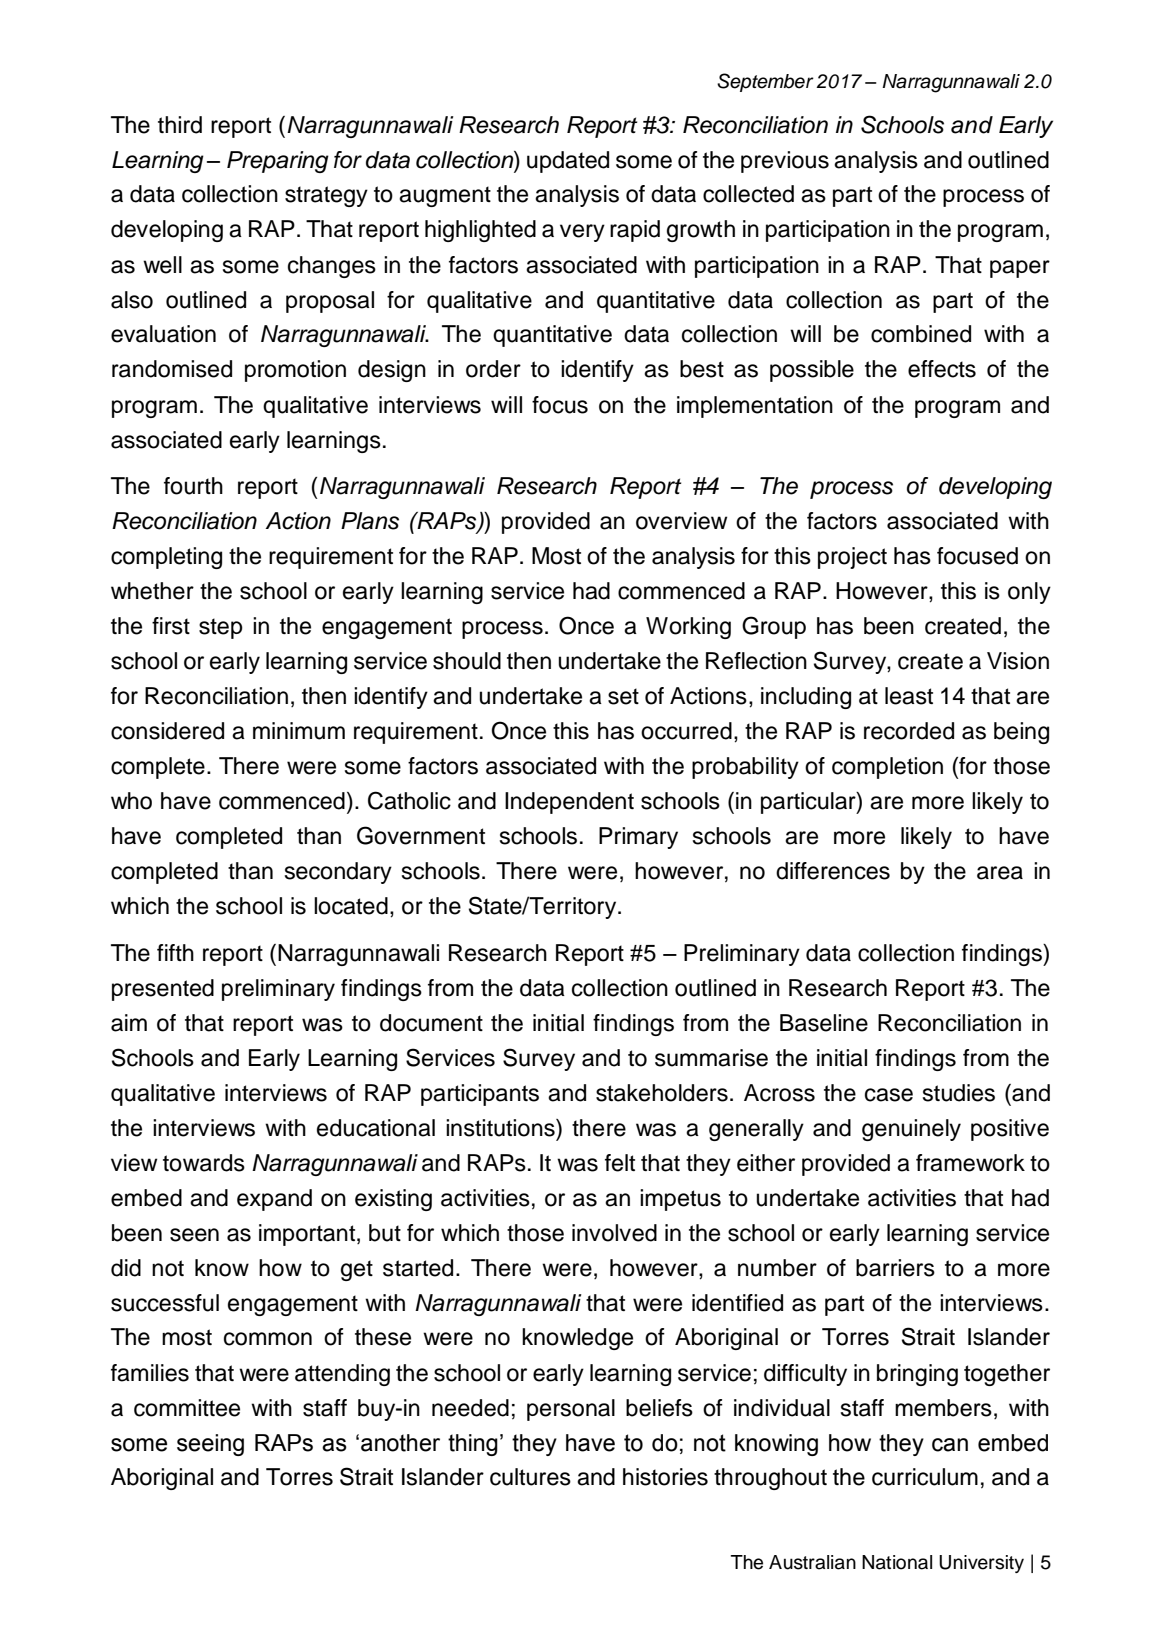 This page has height=1642, width=1161. I want to click on Independent, so click(569, 803).
